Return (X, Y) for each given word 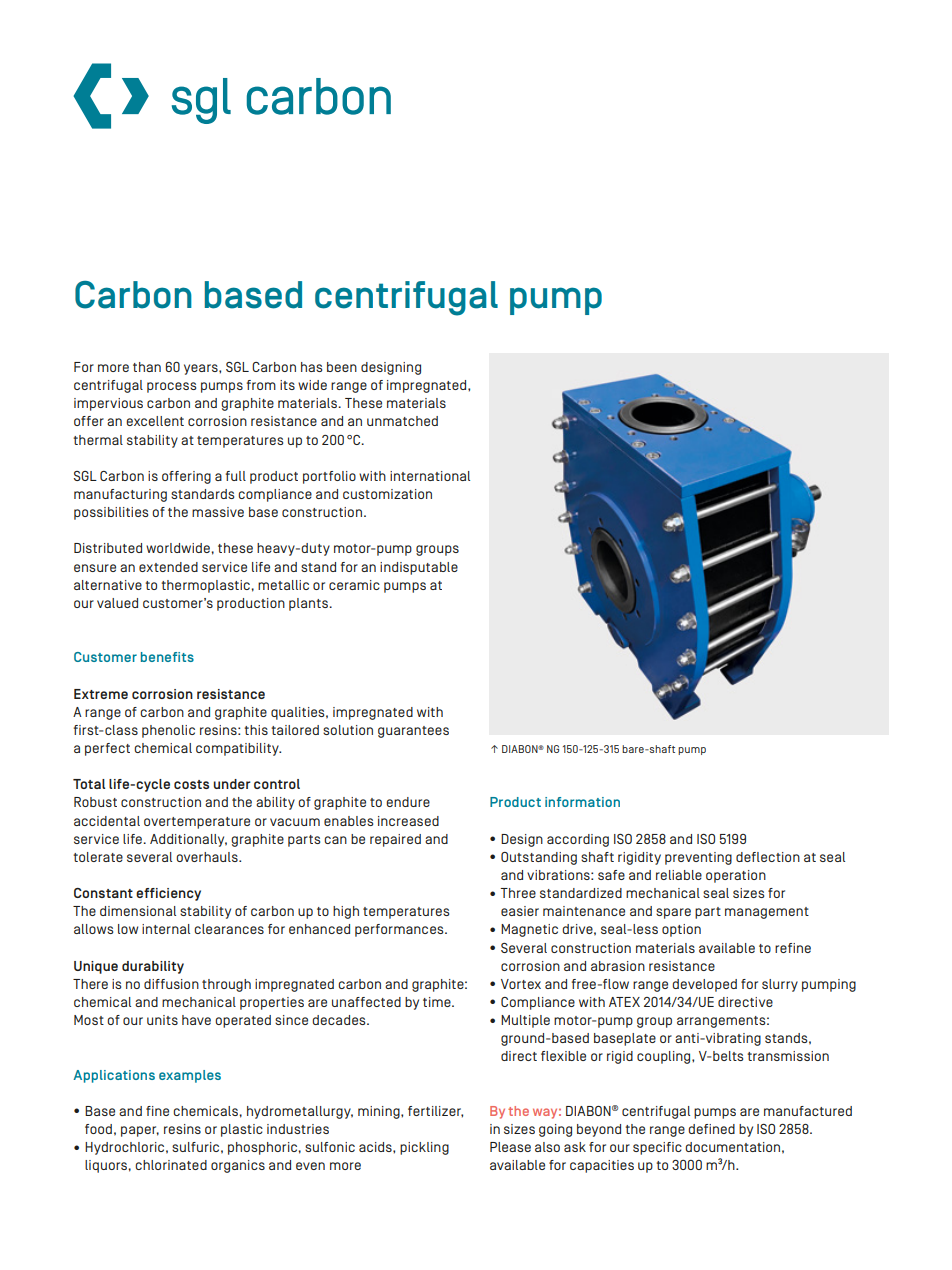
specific (657, 1148)
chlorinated (171, 1165)
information (582, 802)
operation (736, 876)
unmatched (402, 421)
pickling (424, 1148)
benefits (167, 657)
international (430, 476)
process (171, 387)
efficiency (168, 894)
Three (518, 893)
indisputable (419, 568)
